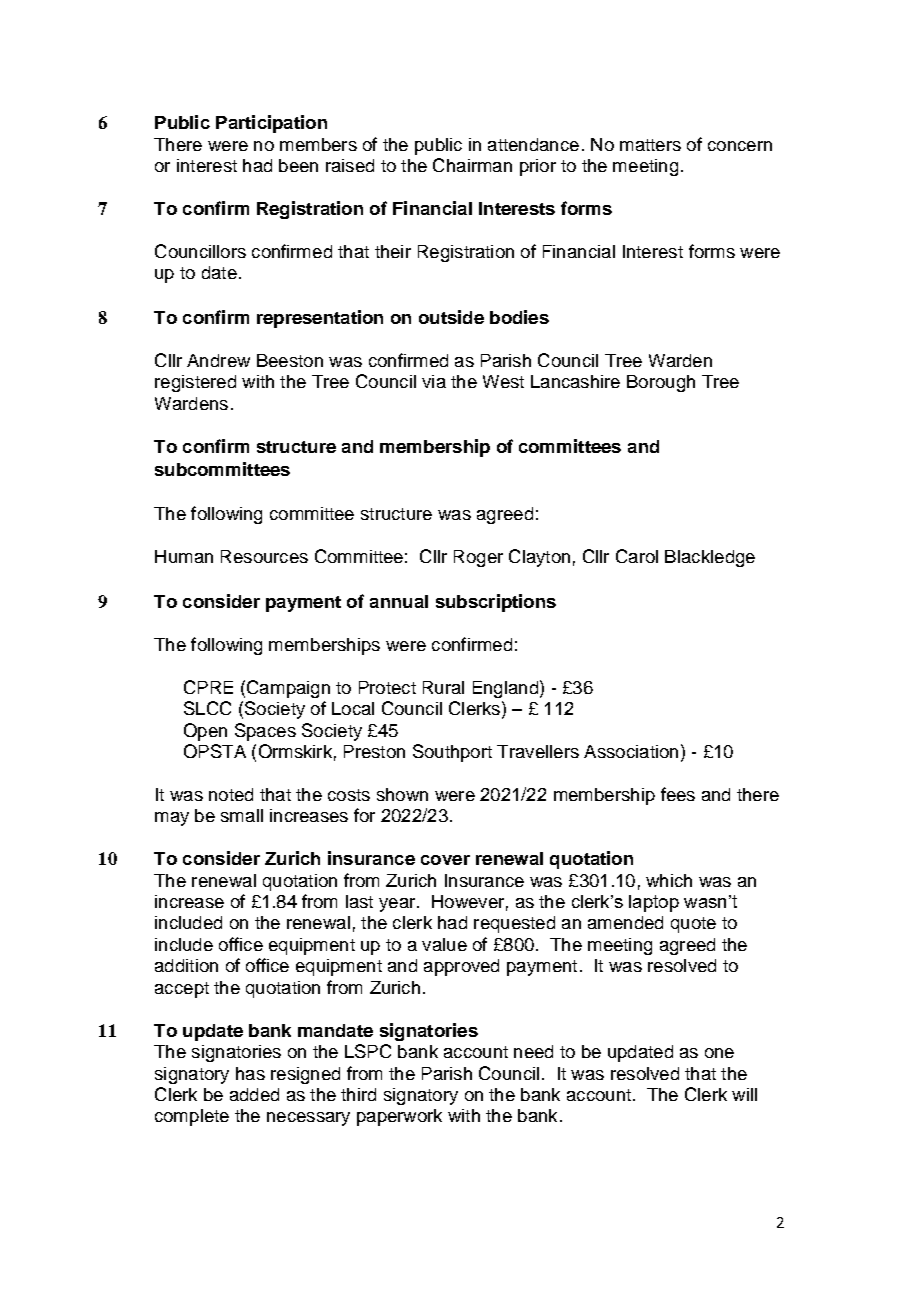 This image has width=924, height=1308. Describe the element at coordinates (472, 165) in the image. I see `Chairman` at that location.
